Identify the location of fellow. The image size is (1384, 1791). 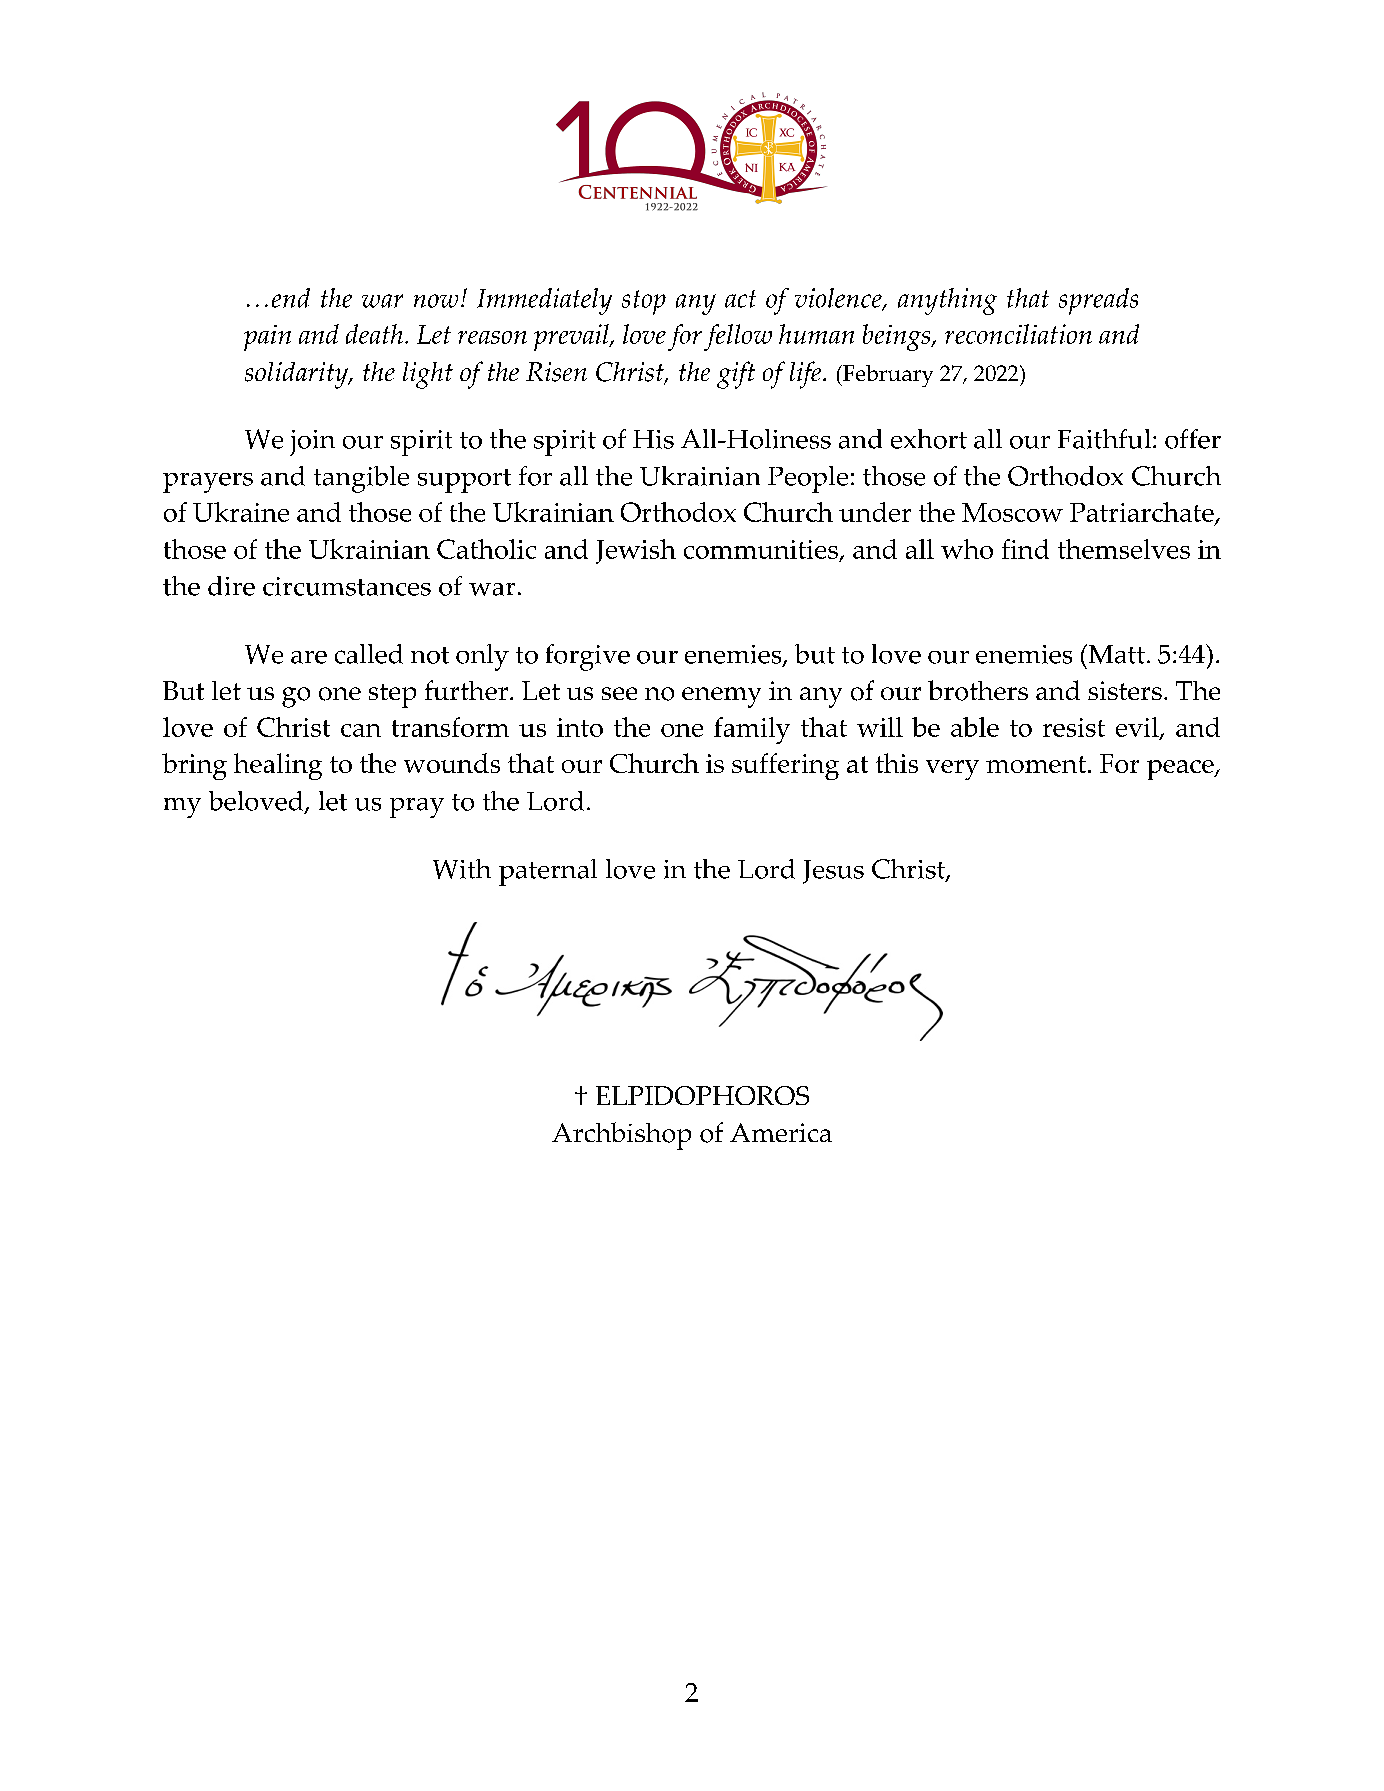
(738, 337).
